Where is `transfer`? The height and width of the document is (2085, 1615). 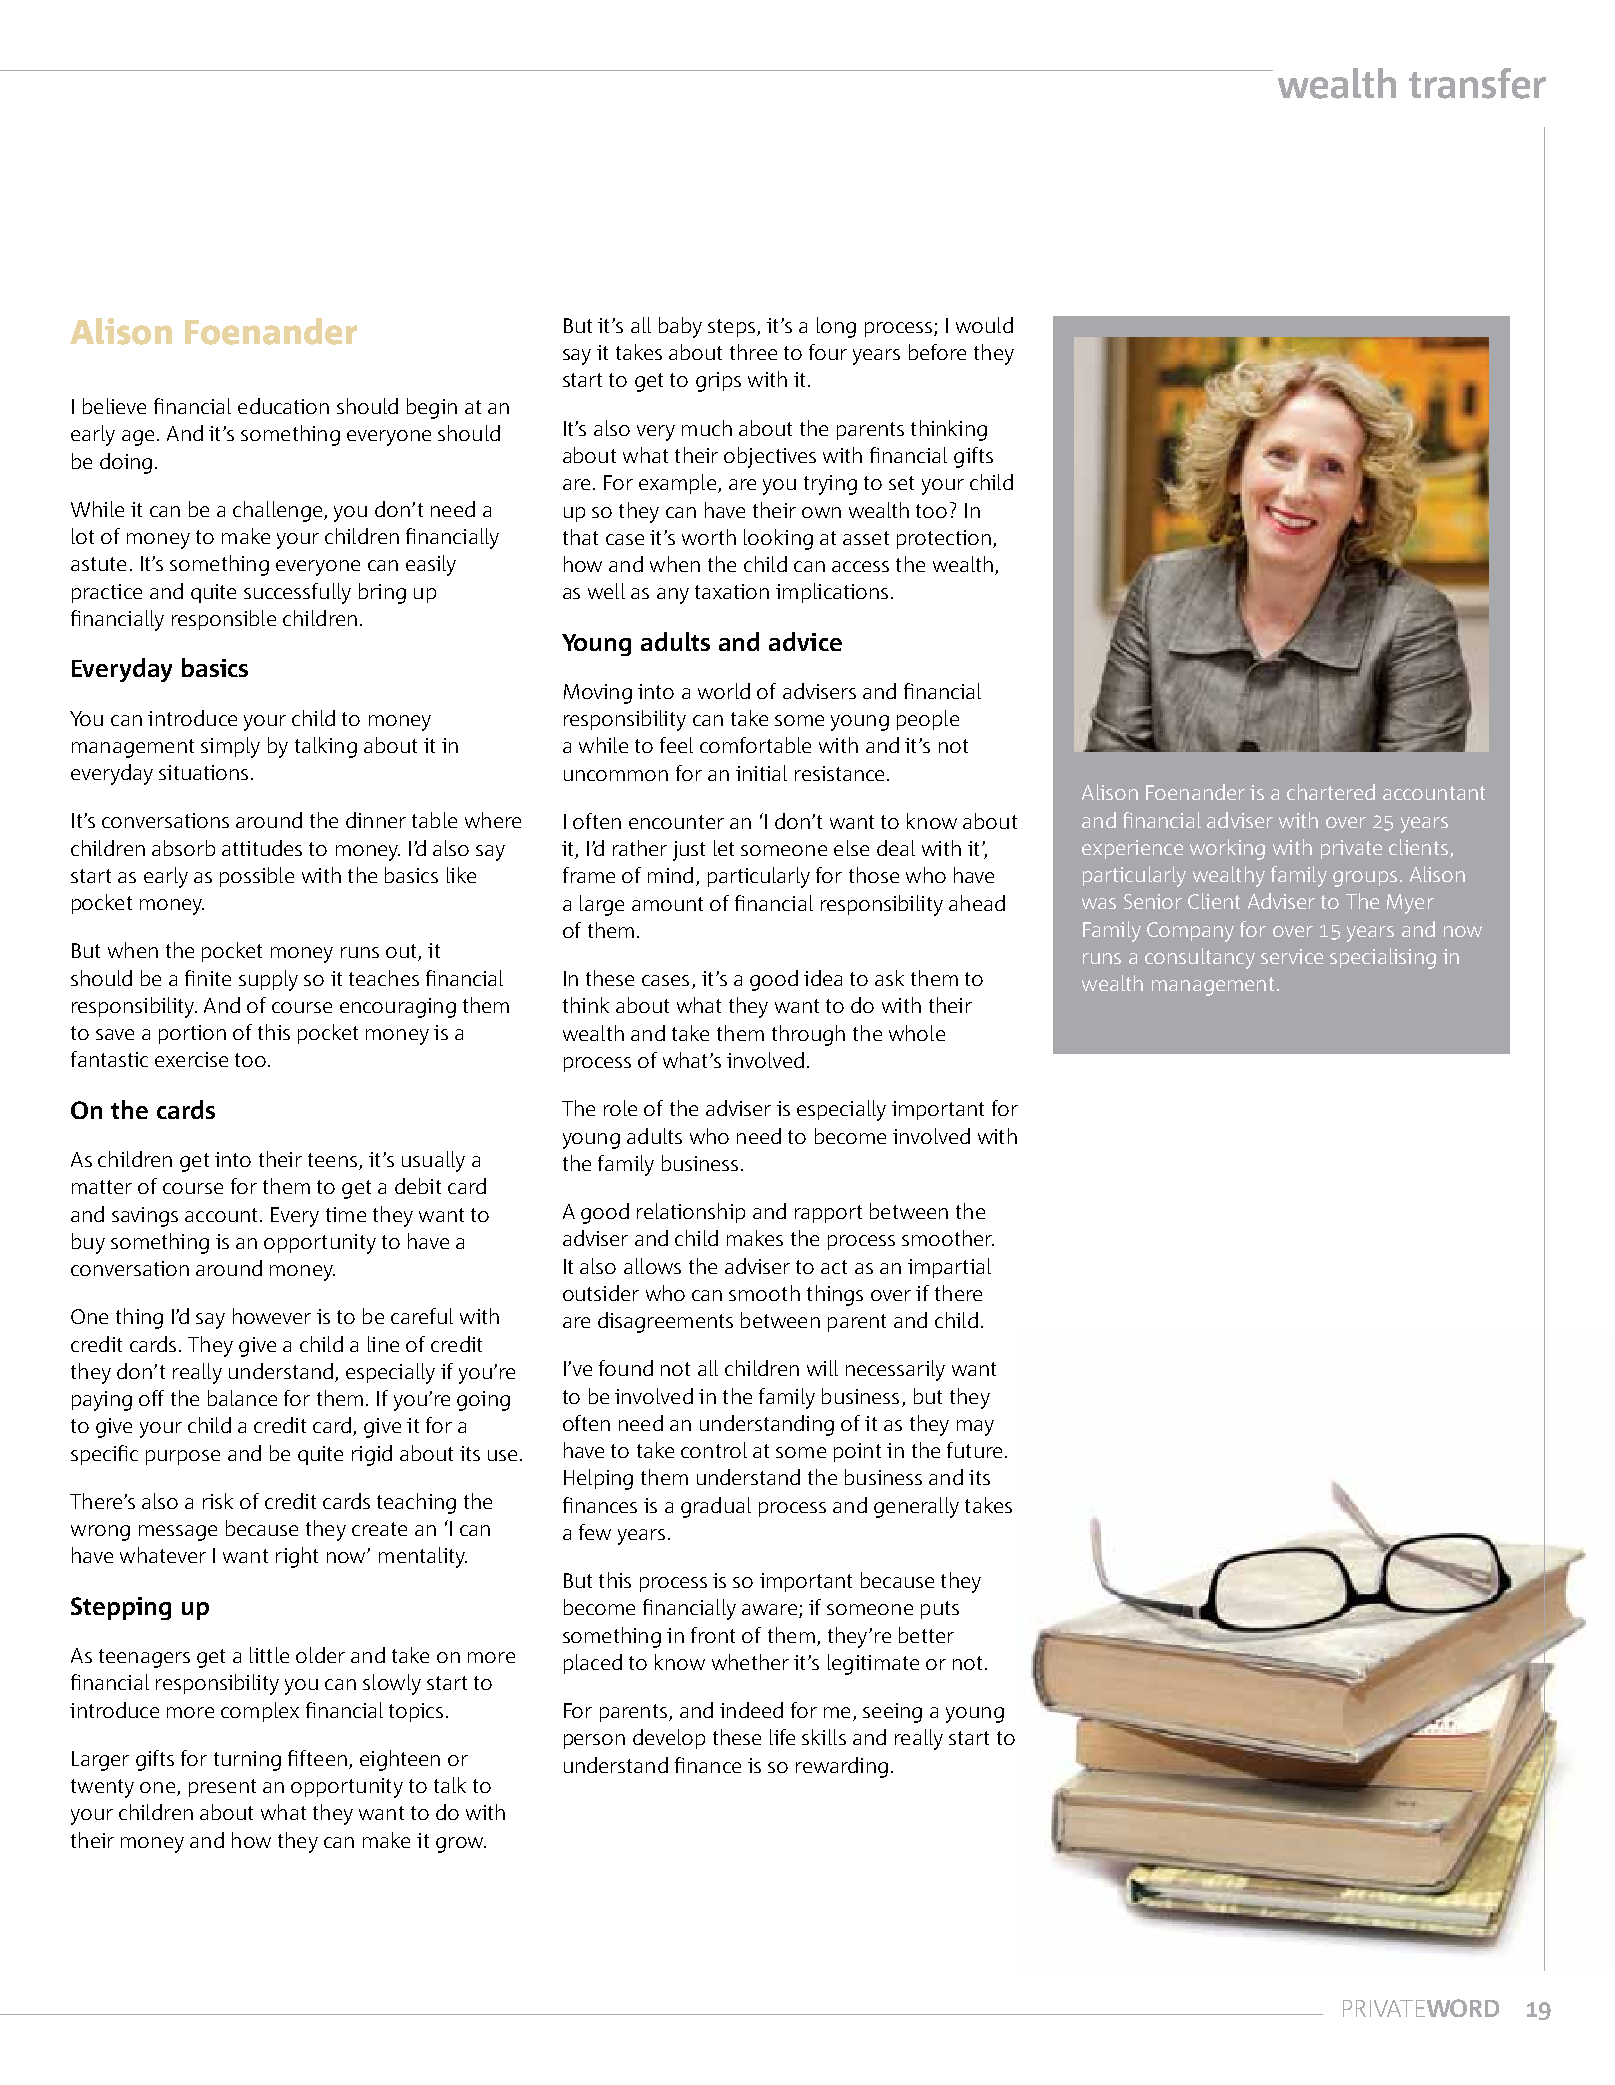 transfer is located at coordinates (1477, 83).
